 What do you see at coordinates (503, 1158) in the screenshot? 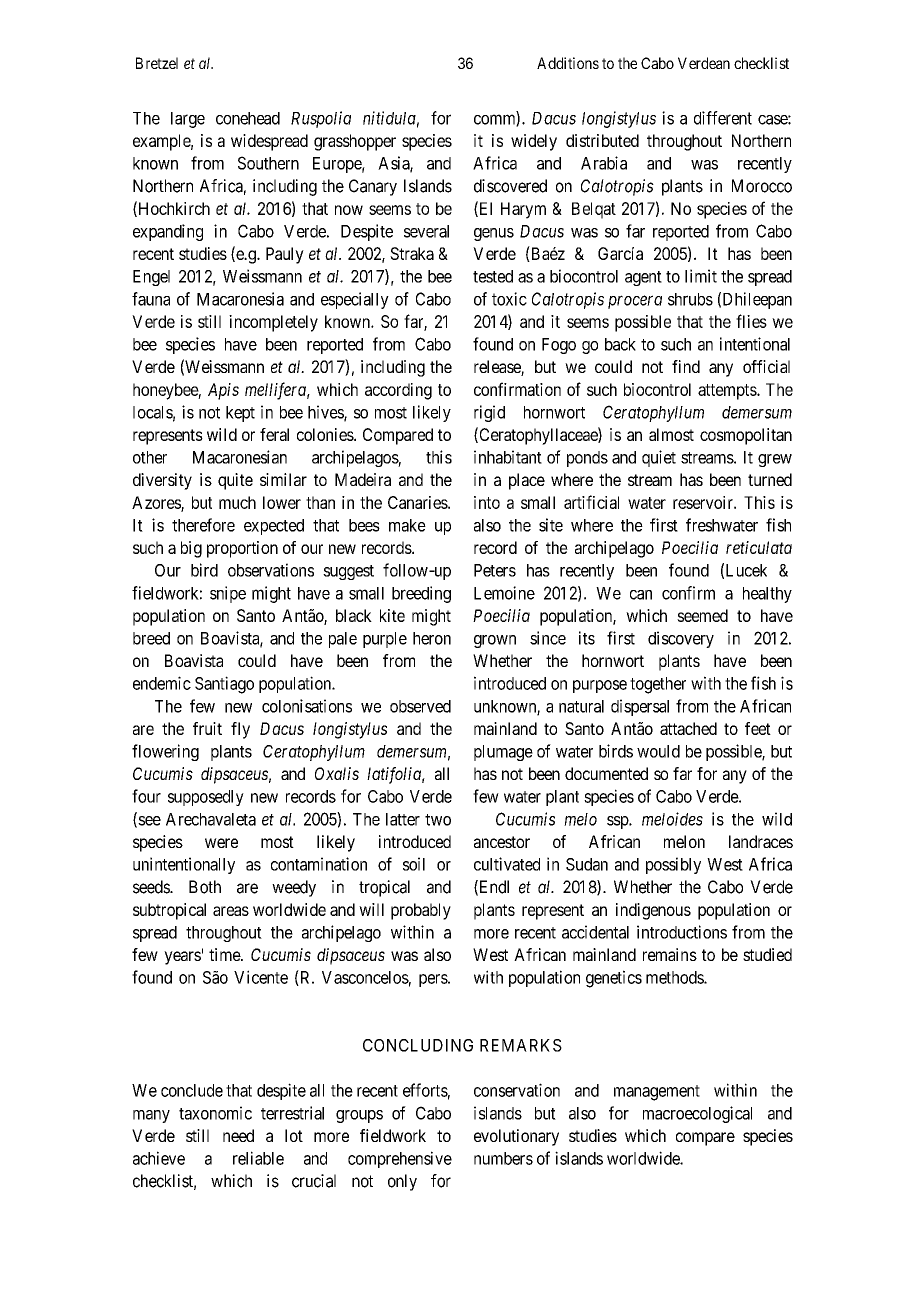
I see `numbers` at bounding box center [503, 1158].
